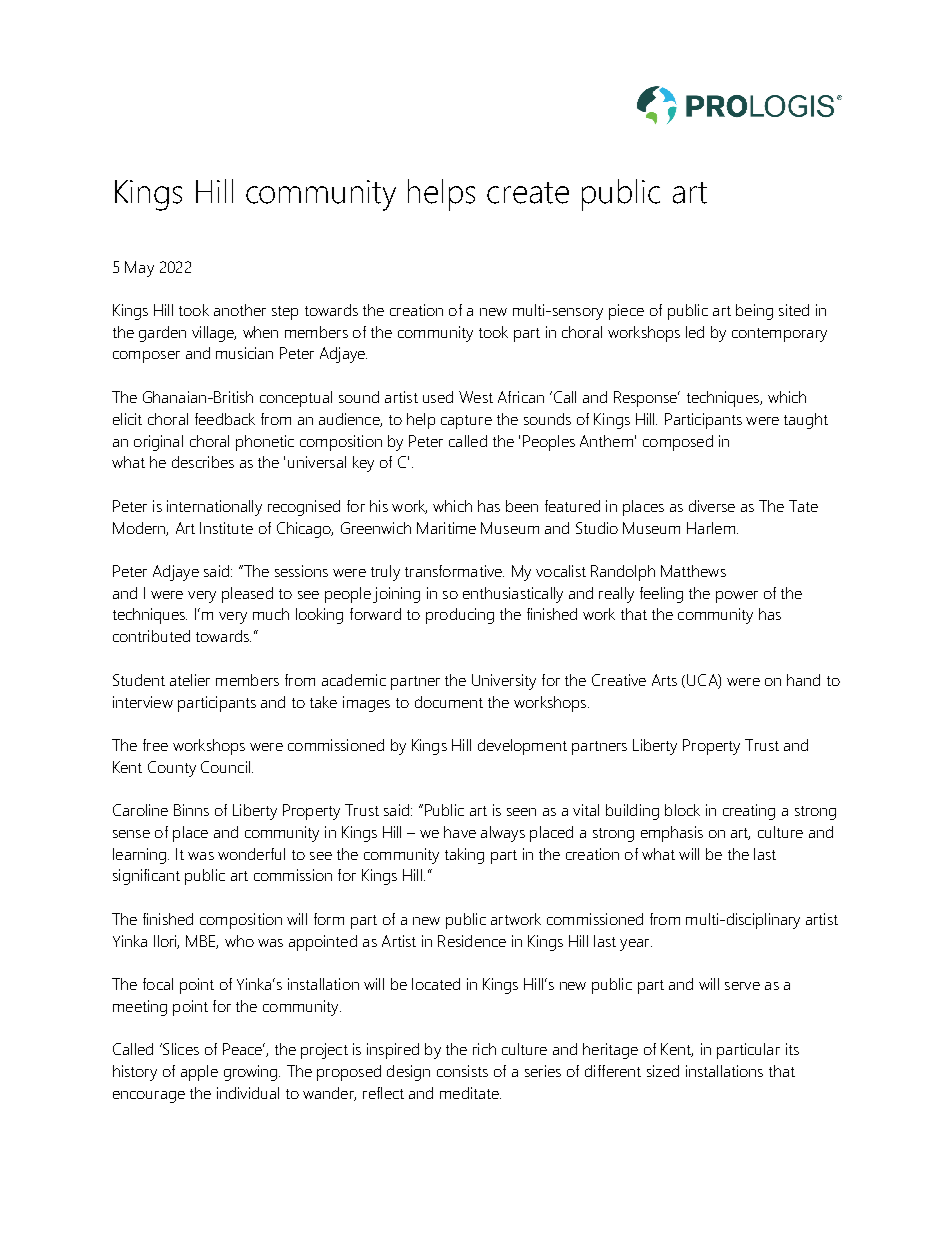  What do you see at coordinates (214, 508) in the image?
I see `internationally` at bounding box center [214, 508].
